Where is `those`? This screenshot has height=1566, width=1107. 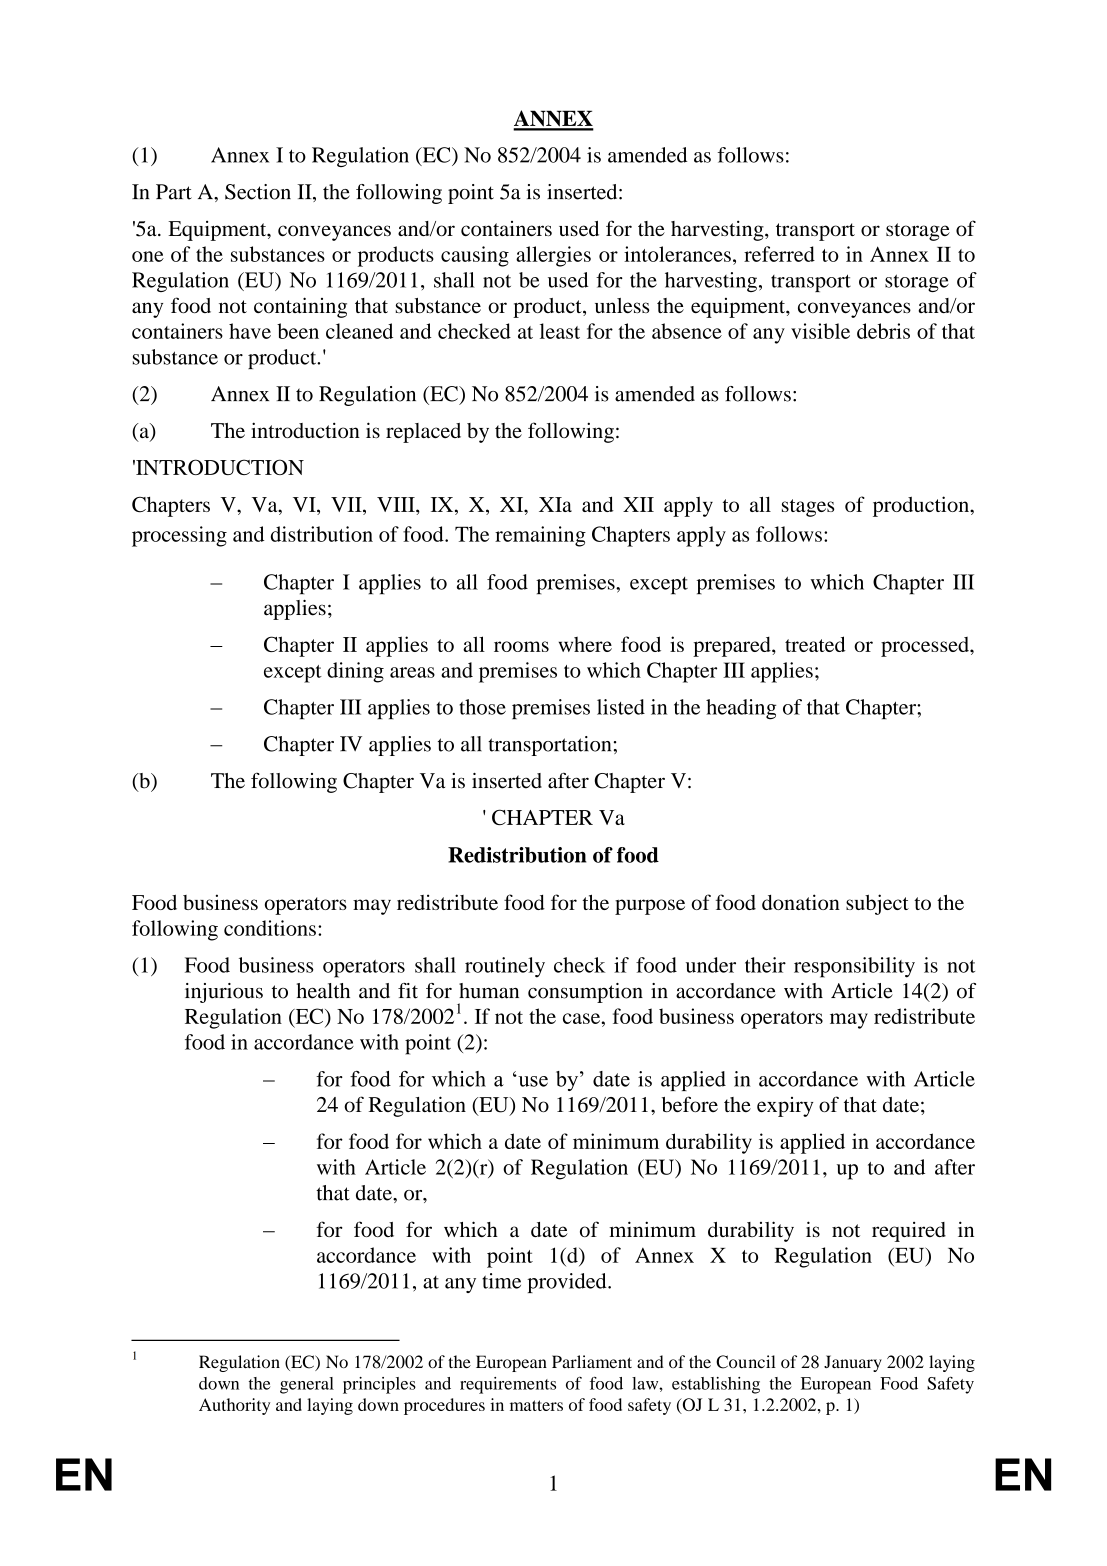
those is located at coordinates (482, 707).
